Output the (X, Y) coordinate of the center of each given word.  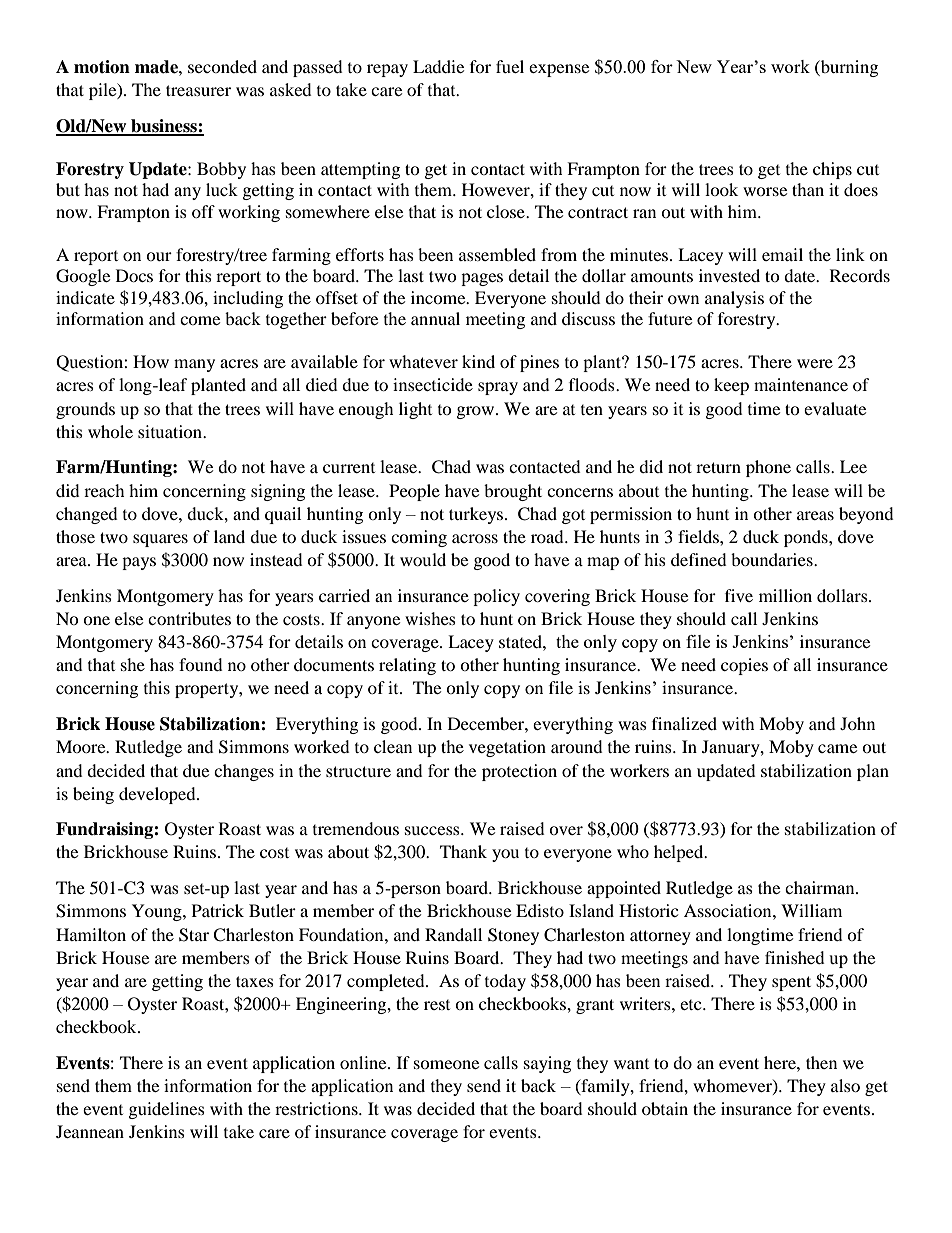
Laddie (438, 66)
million (785, 595)
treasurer (198, 90)
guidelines (167, 1110)
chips (832, 170)
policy (496, 597)
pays (139, 563)
